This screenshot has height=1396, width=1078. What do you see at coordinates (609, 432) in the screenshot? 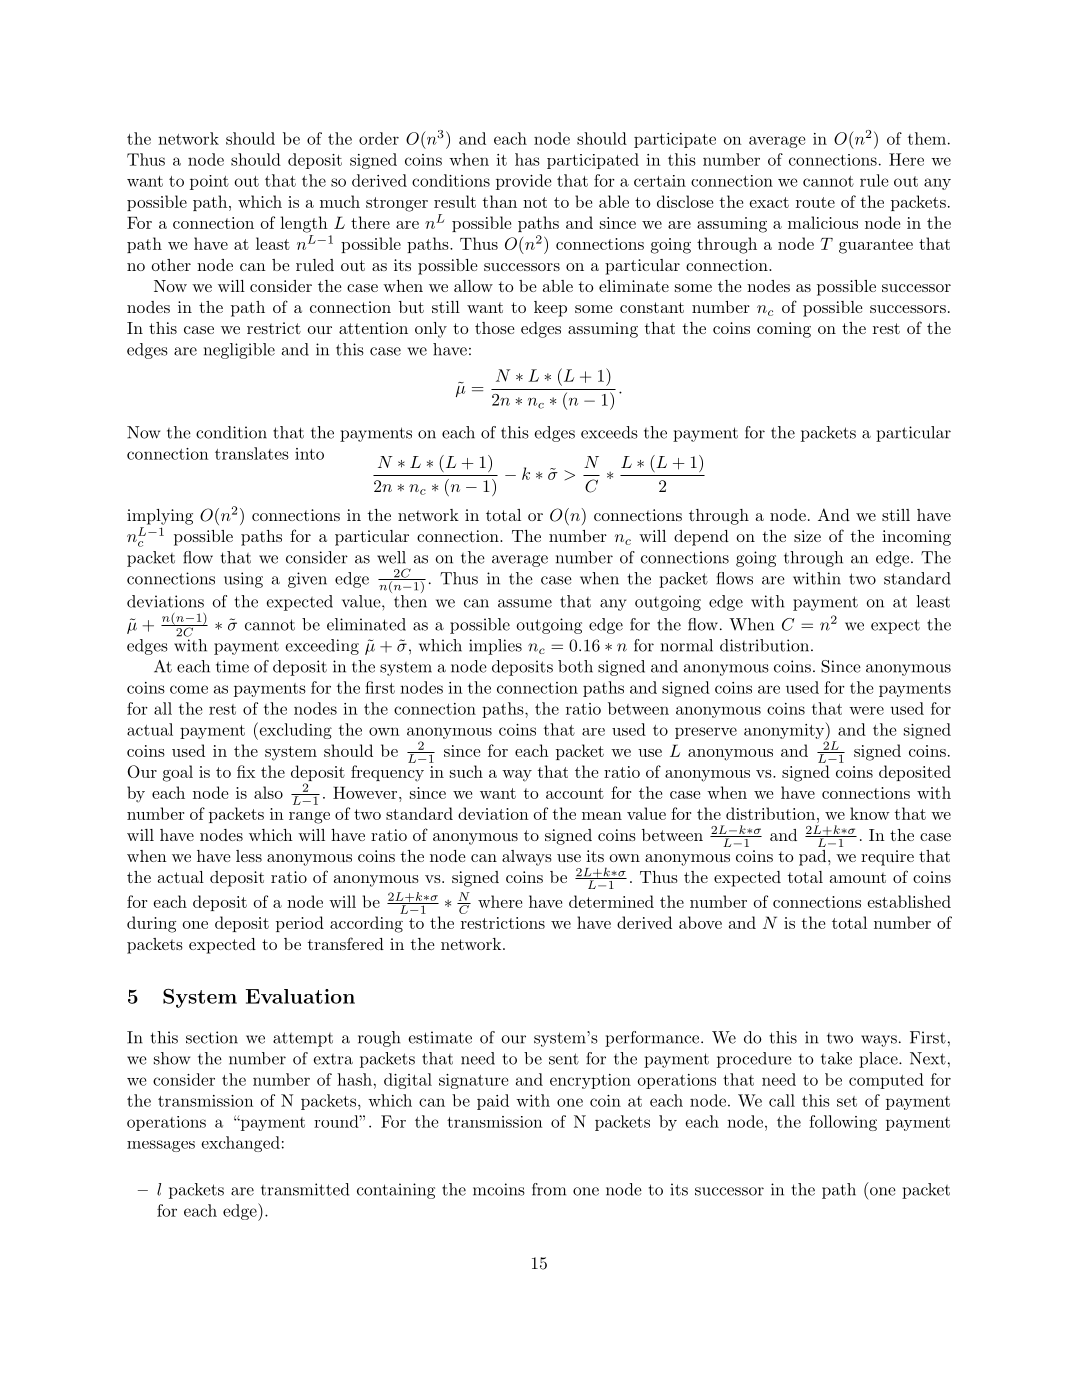
I see `exceeds` at bounding box center [609, 432].
